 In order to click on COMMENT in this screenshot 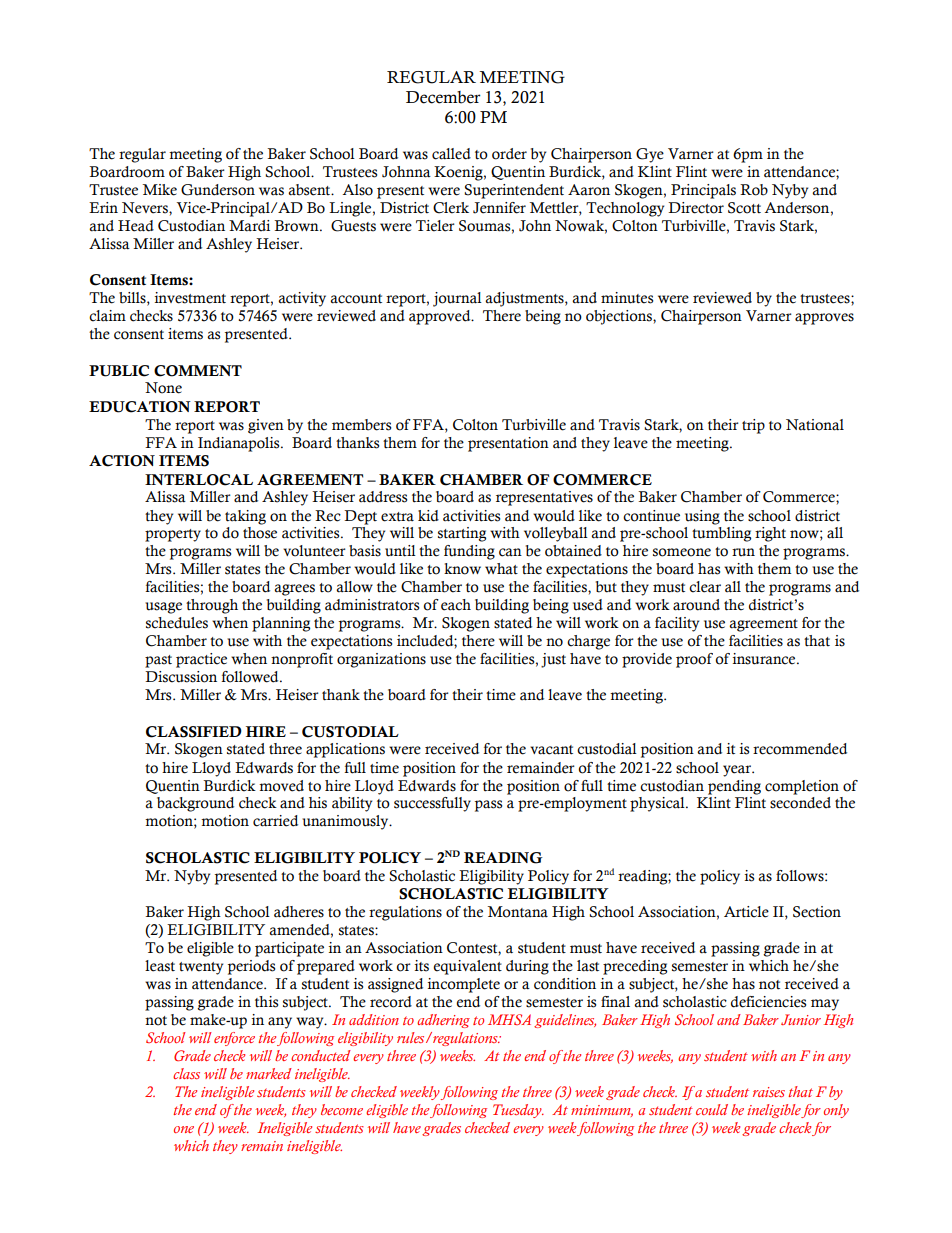, I will do `click(198, 371)`.
